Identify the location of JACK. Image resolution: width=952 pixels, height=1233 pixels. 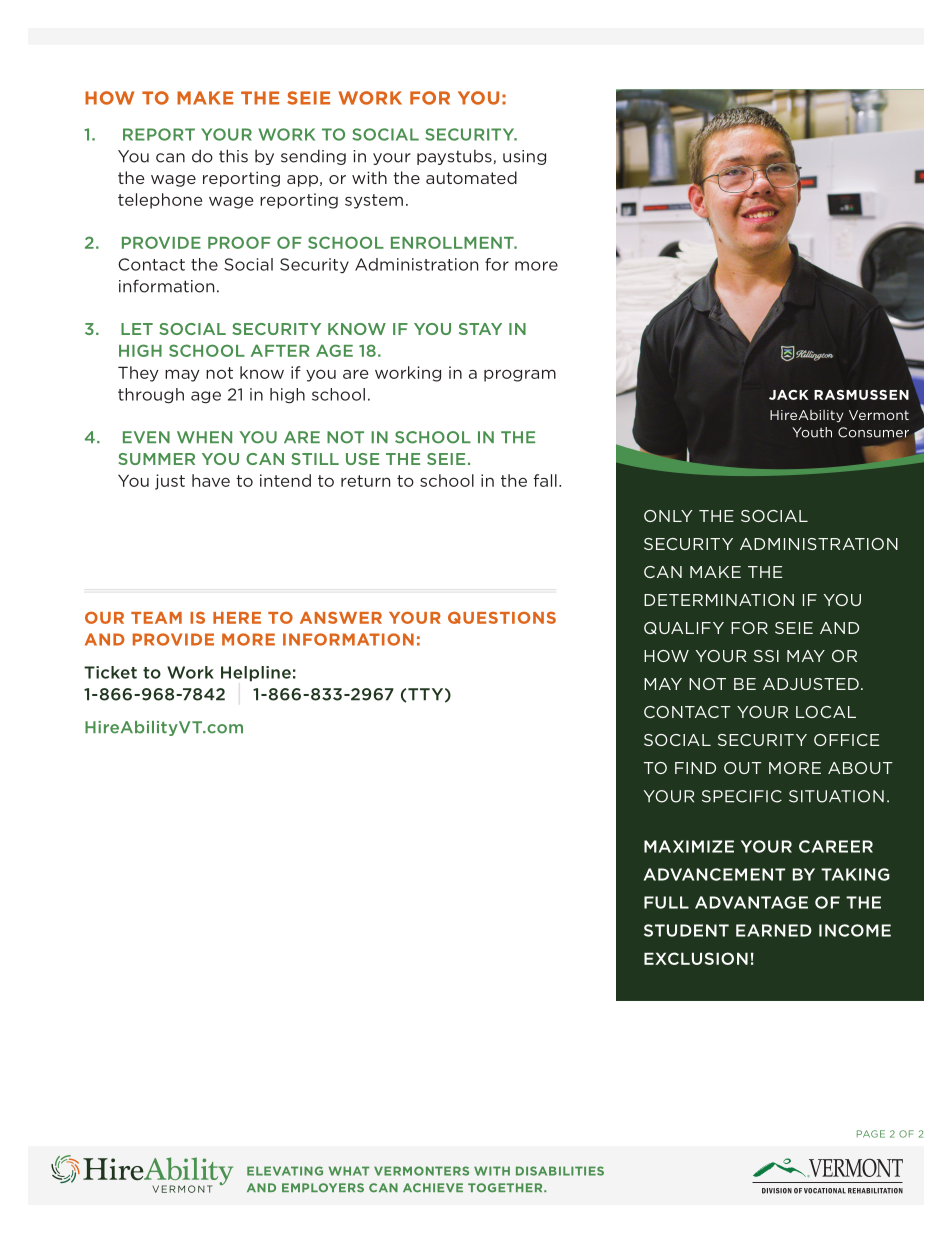
(789, 395).
